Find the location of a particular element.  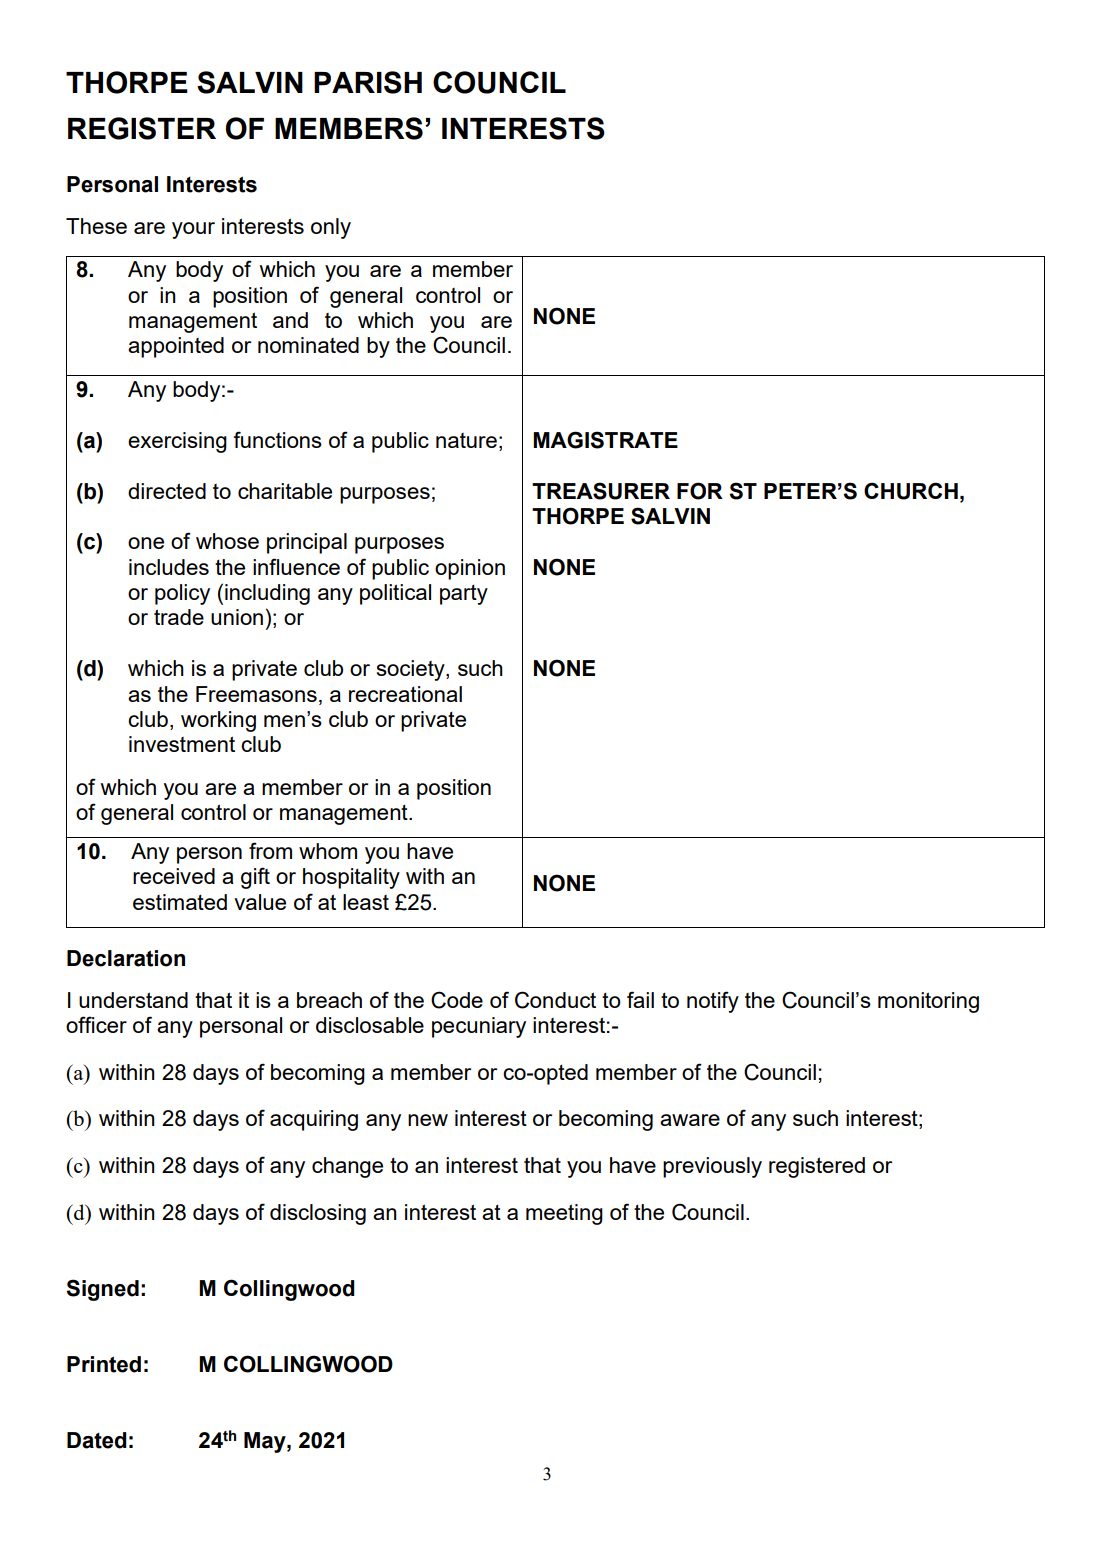

Printed is located at coordinates (104, 1364).
